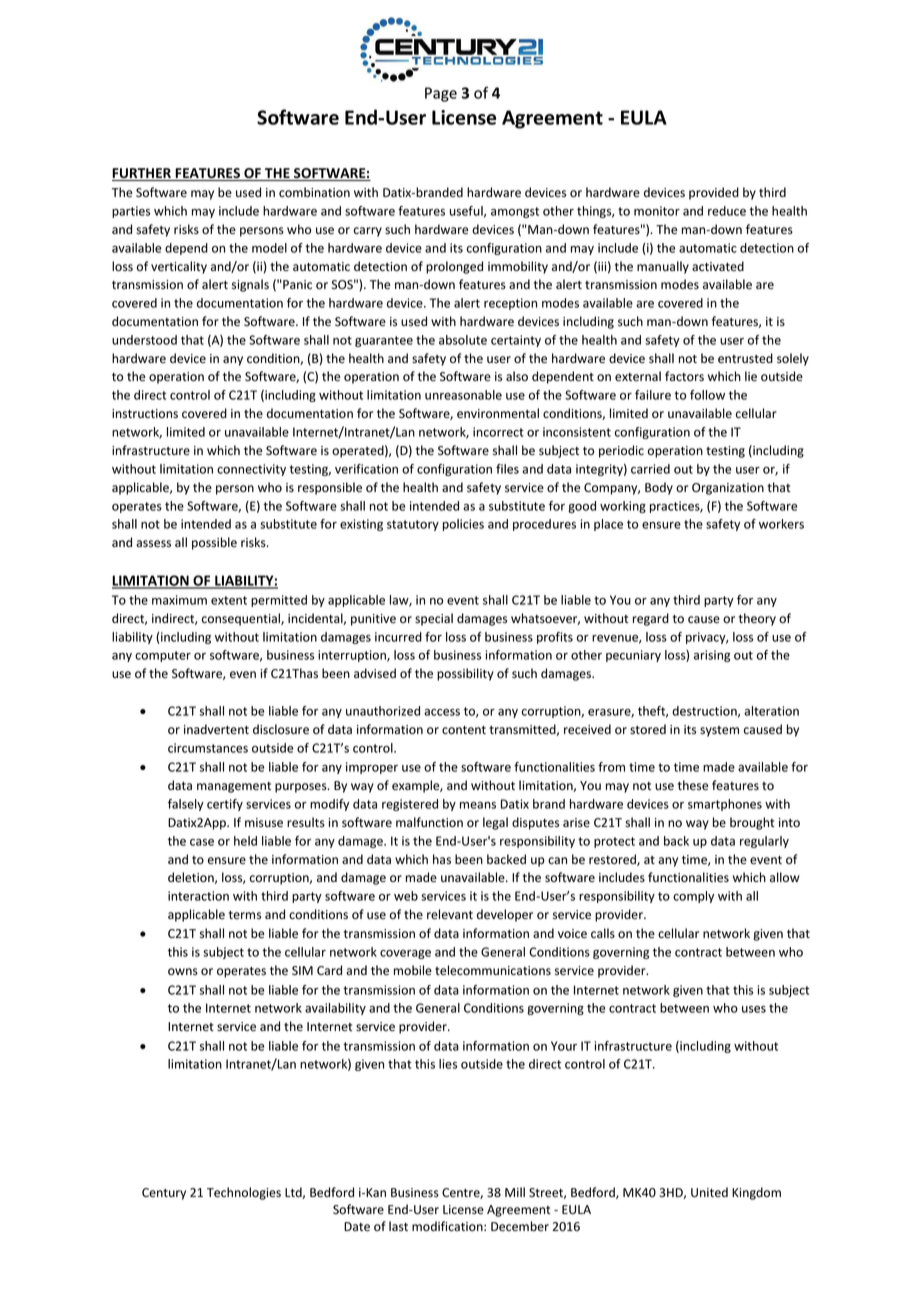 The width and height of the screenshot is (924, 1308). I want to click on Page, so click(441, 94).
